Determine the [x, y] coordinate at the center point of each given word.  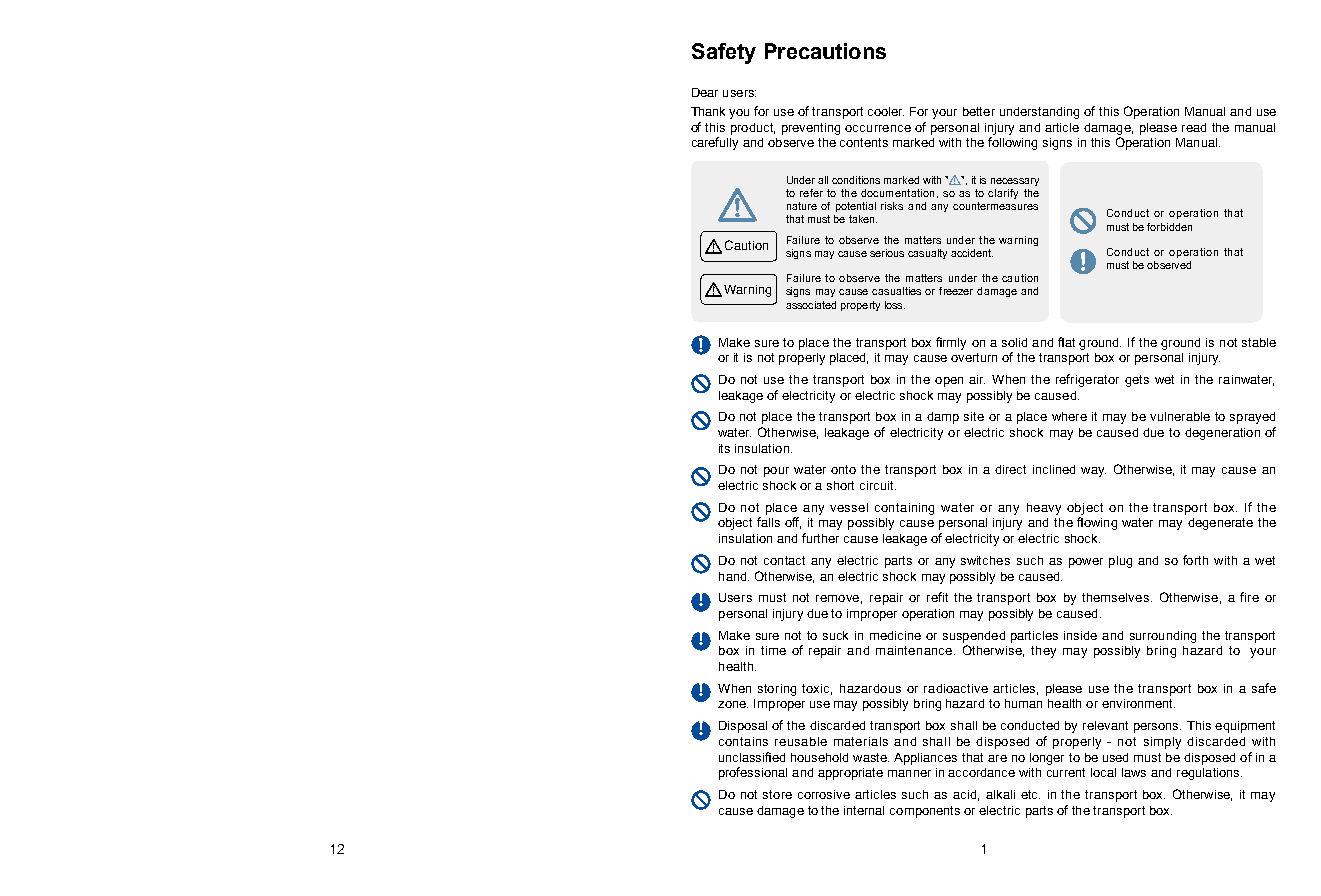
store [777, 794]
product [753, 129]
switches [985, 560]
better [979, 111]
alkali [1000, 794]
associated [811, 305]
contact [784, 560]
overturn [974, 357]
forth [1195, 560]
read [1194, 127]
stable [1259, 342]
